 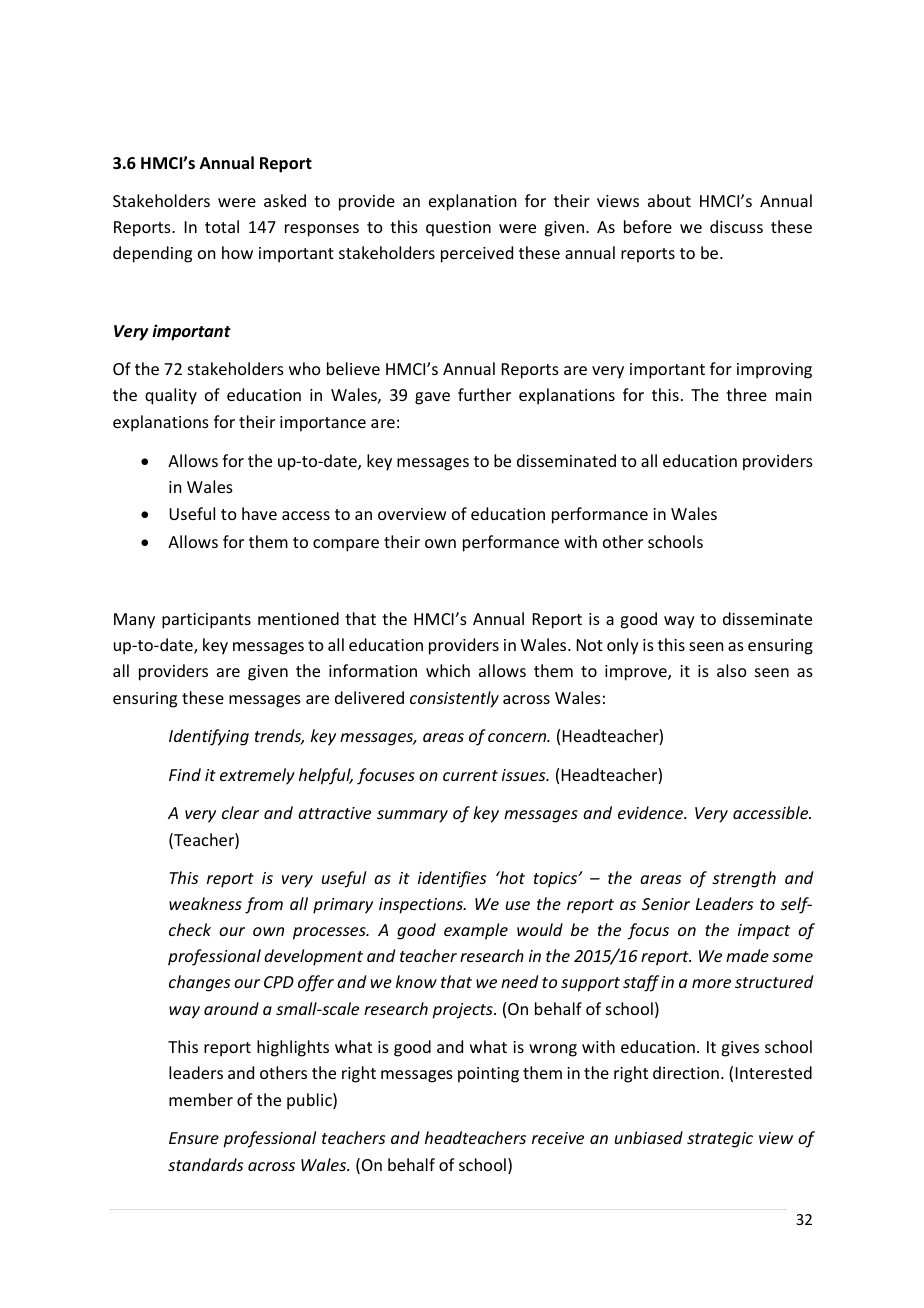 What do you see at coordinates (732, 670) in the page?
I see `also` at bounding box center [732, 670].
